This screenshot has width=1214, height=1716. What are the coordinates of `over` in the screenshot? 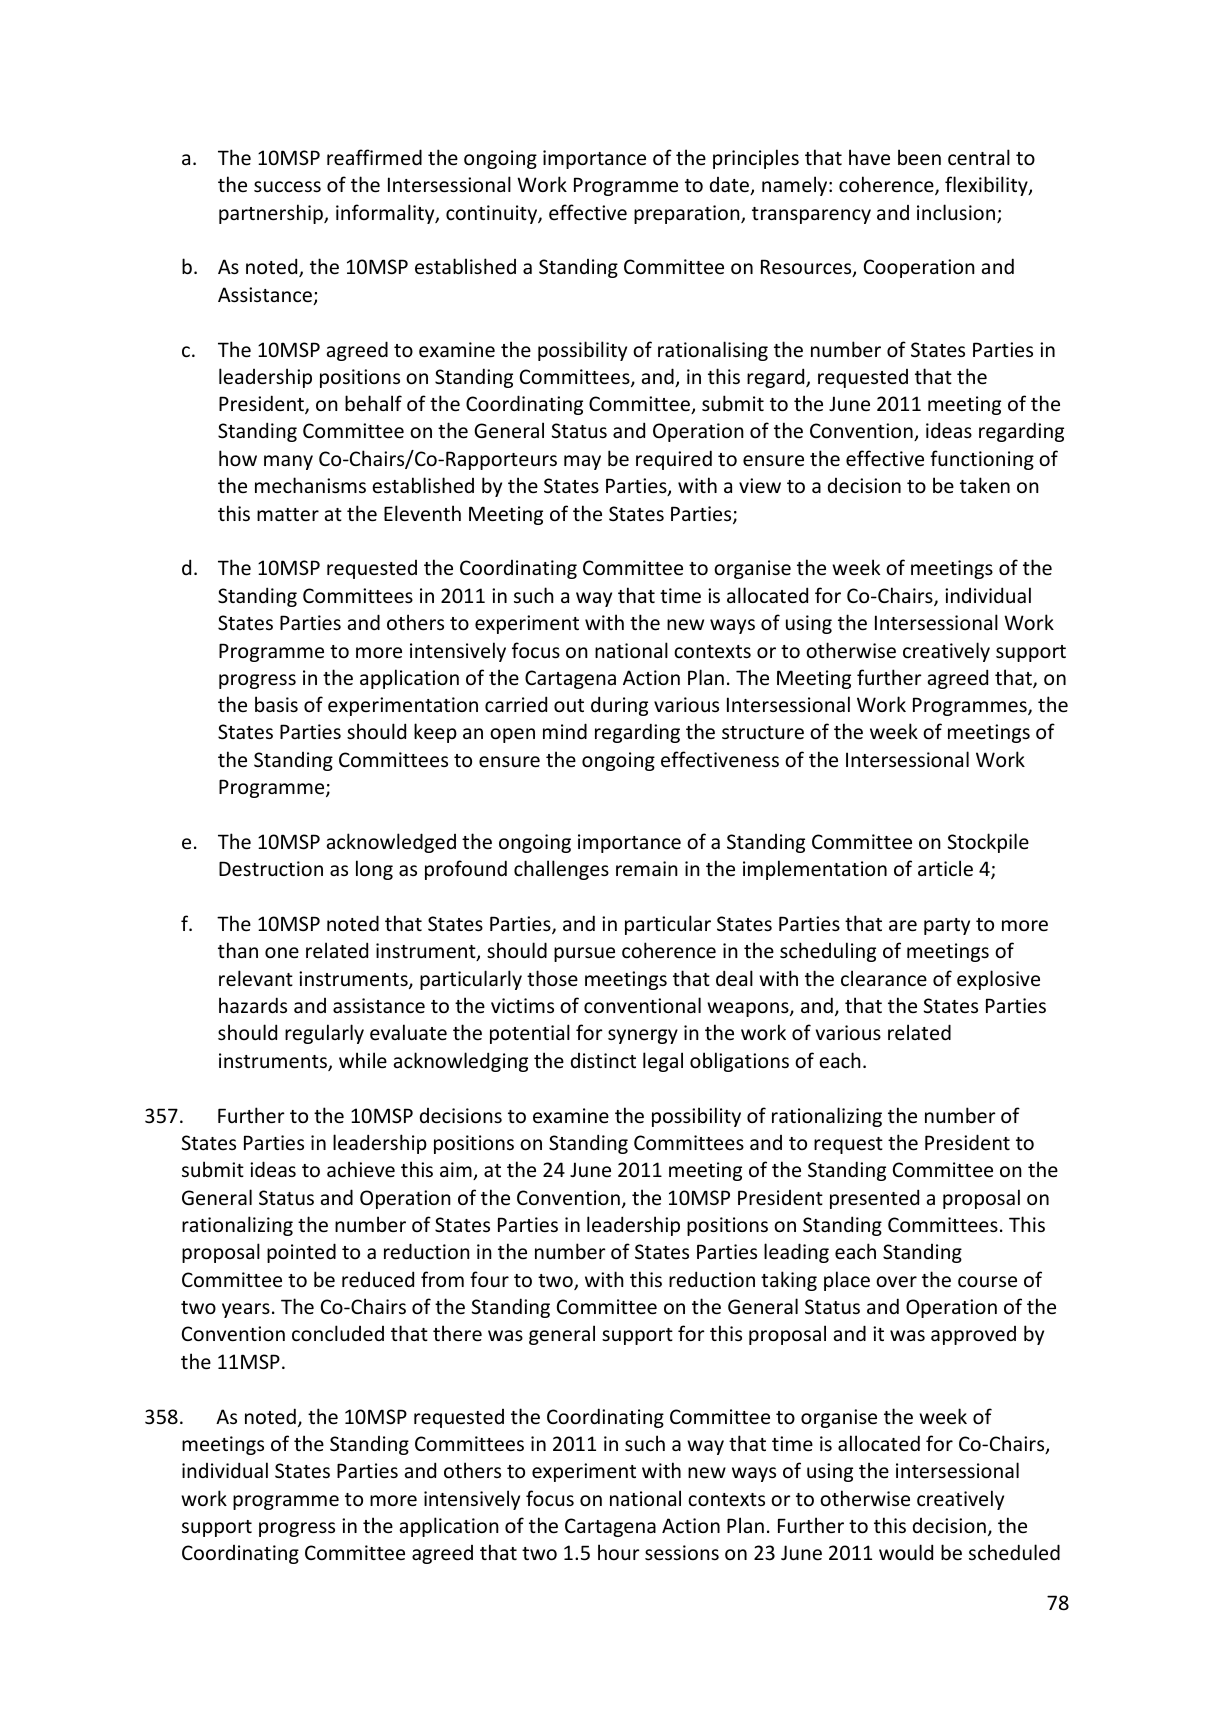 It's located at (896, 1282).
